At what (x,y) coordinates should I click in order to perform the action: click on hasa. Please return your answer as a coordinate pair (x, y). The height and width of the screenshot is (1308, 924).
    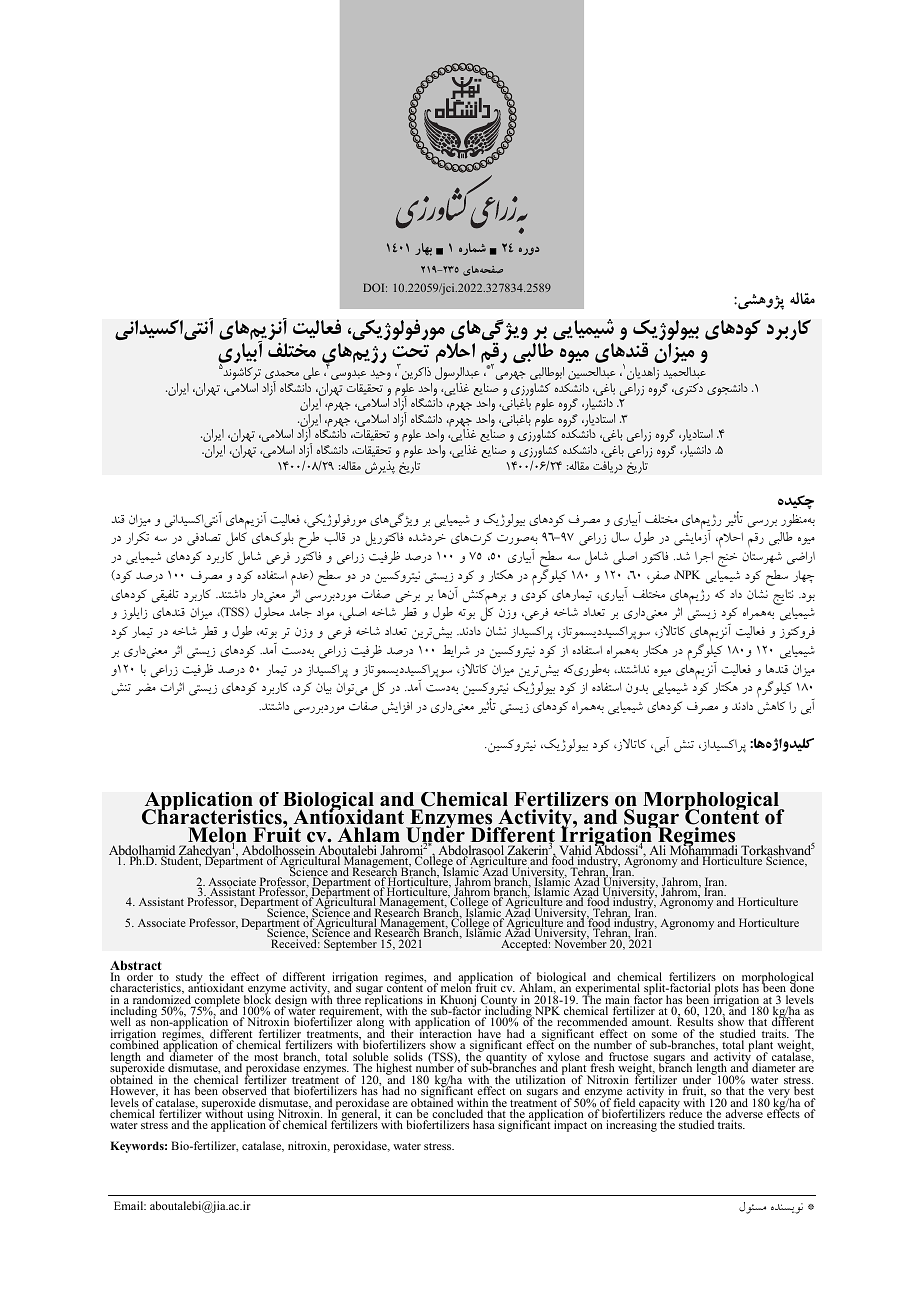
    Looking at the image, I should click on (484, 1124).
